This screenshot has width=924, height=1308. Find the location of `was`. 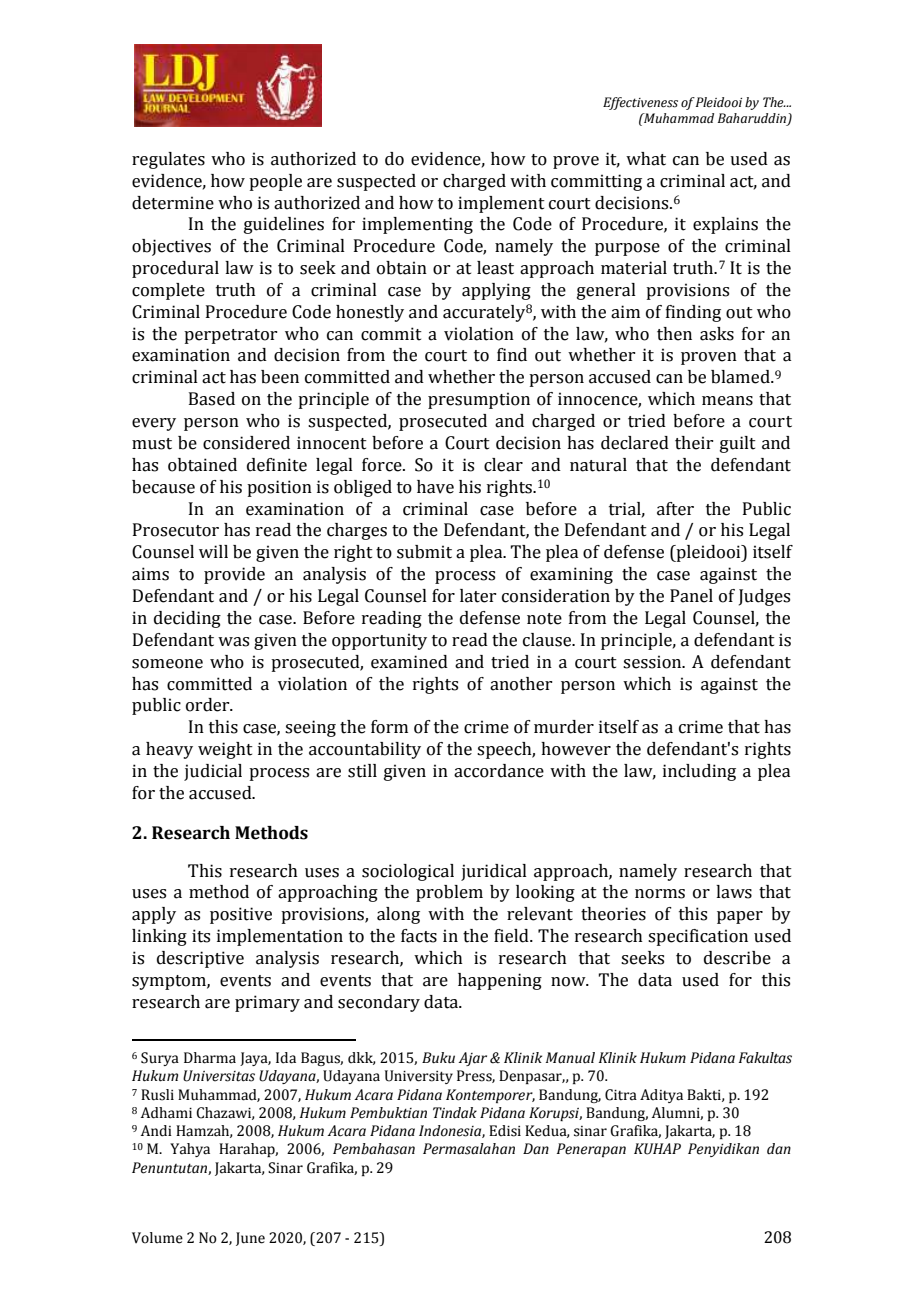

was is located at coordinates (233, 642).
